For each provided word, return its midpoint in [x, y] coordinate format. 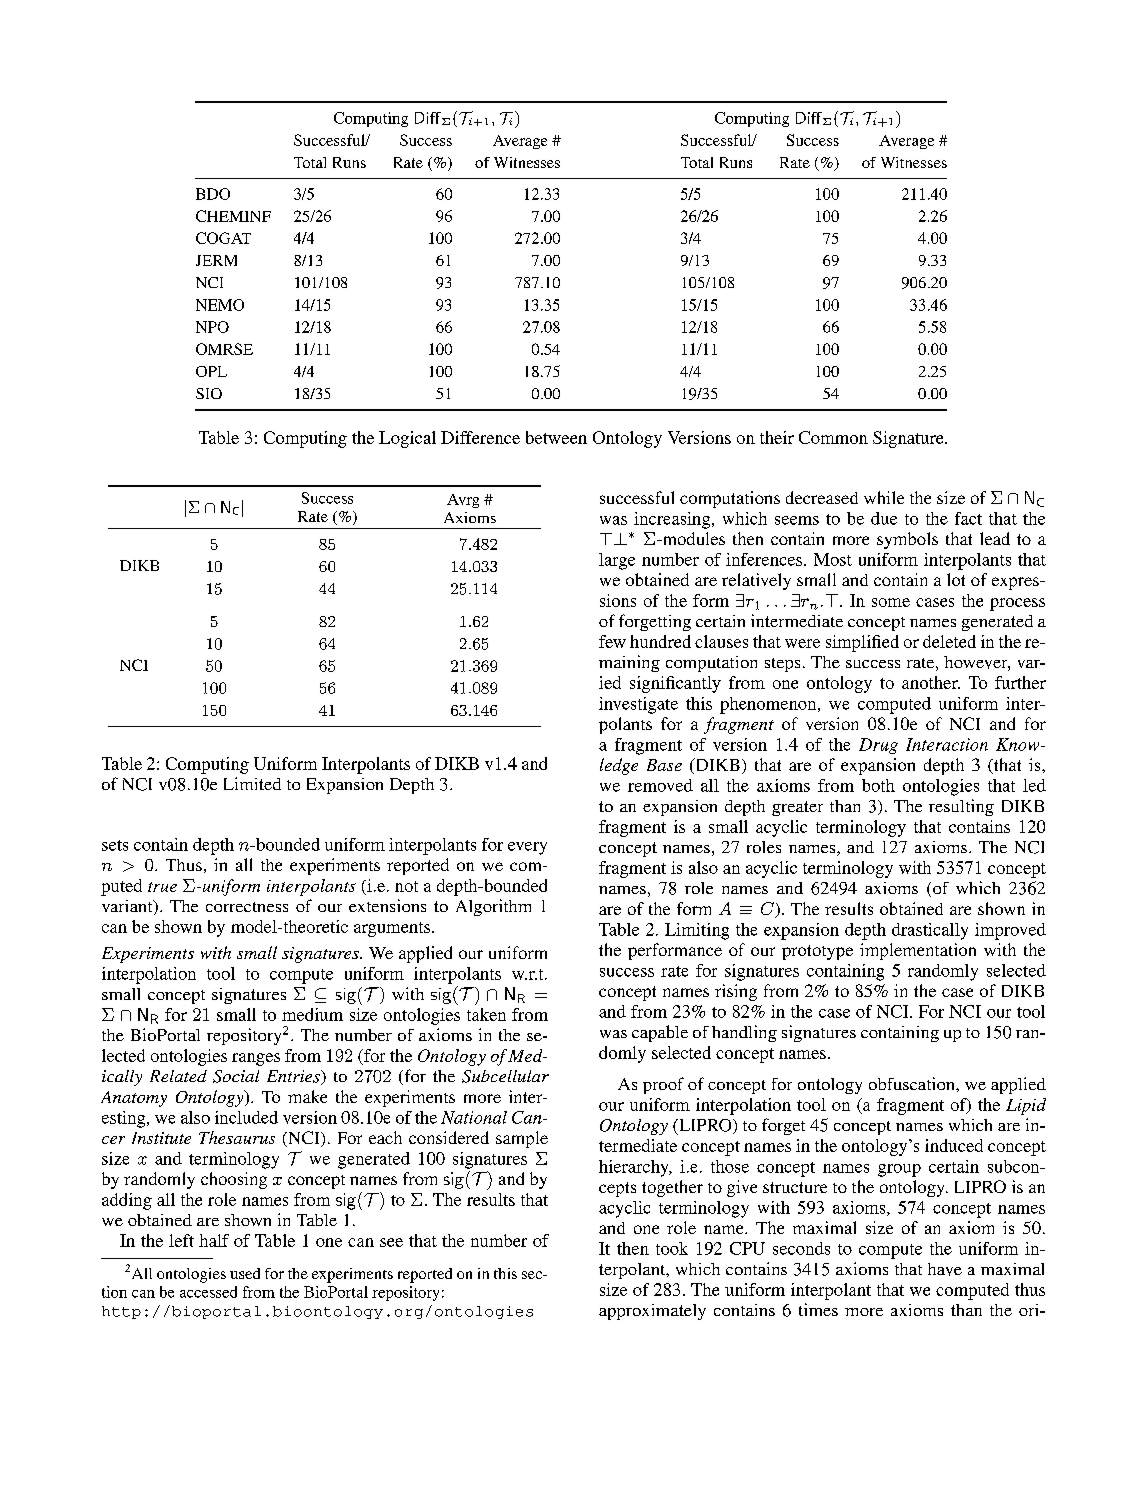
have [945, 1269]
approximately [652, 1312]
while [884, 497]
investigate [638, 705]
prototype [817, 952]
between [556, 437]
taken [486, 1014]
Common [833, 437]
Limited [252, 783]
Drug [878, 746]
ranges [256, 1059]
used [245, 1273]
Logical [407, 439]
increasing [673, 520]
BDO [213, 194]
